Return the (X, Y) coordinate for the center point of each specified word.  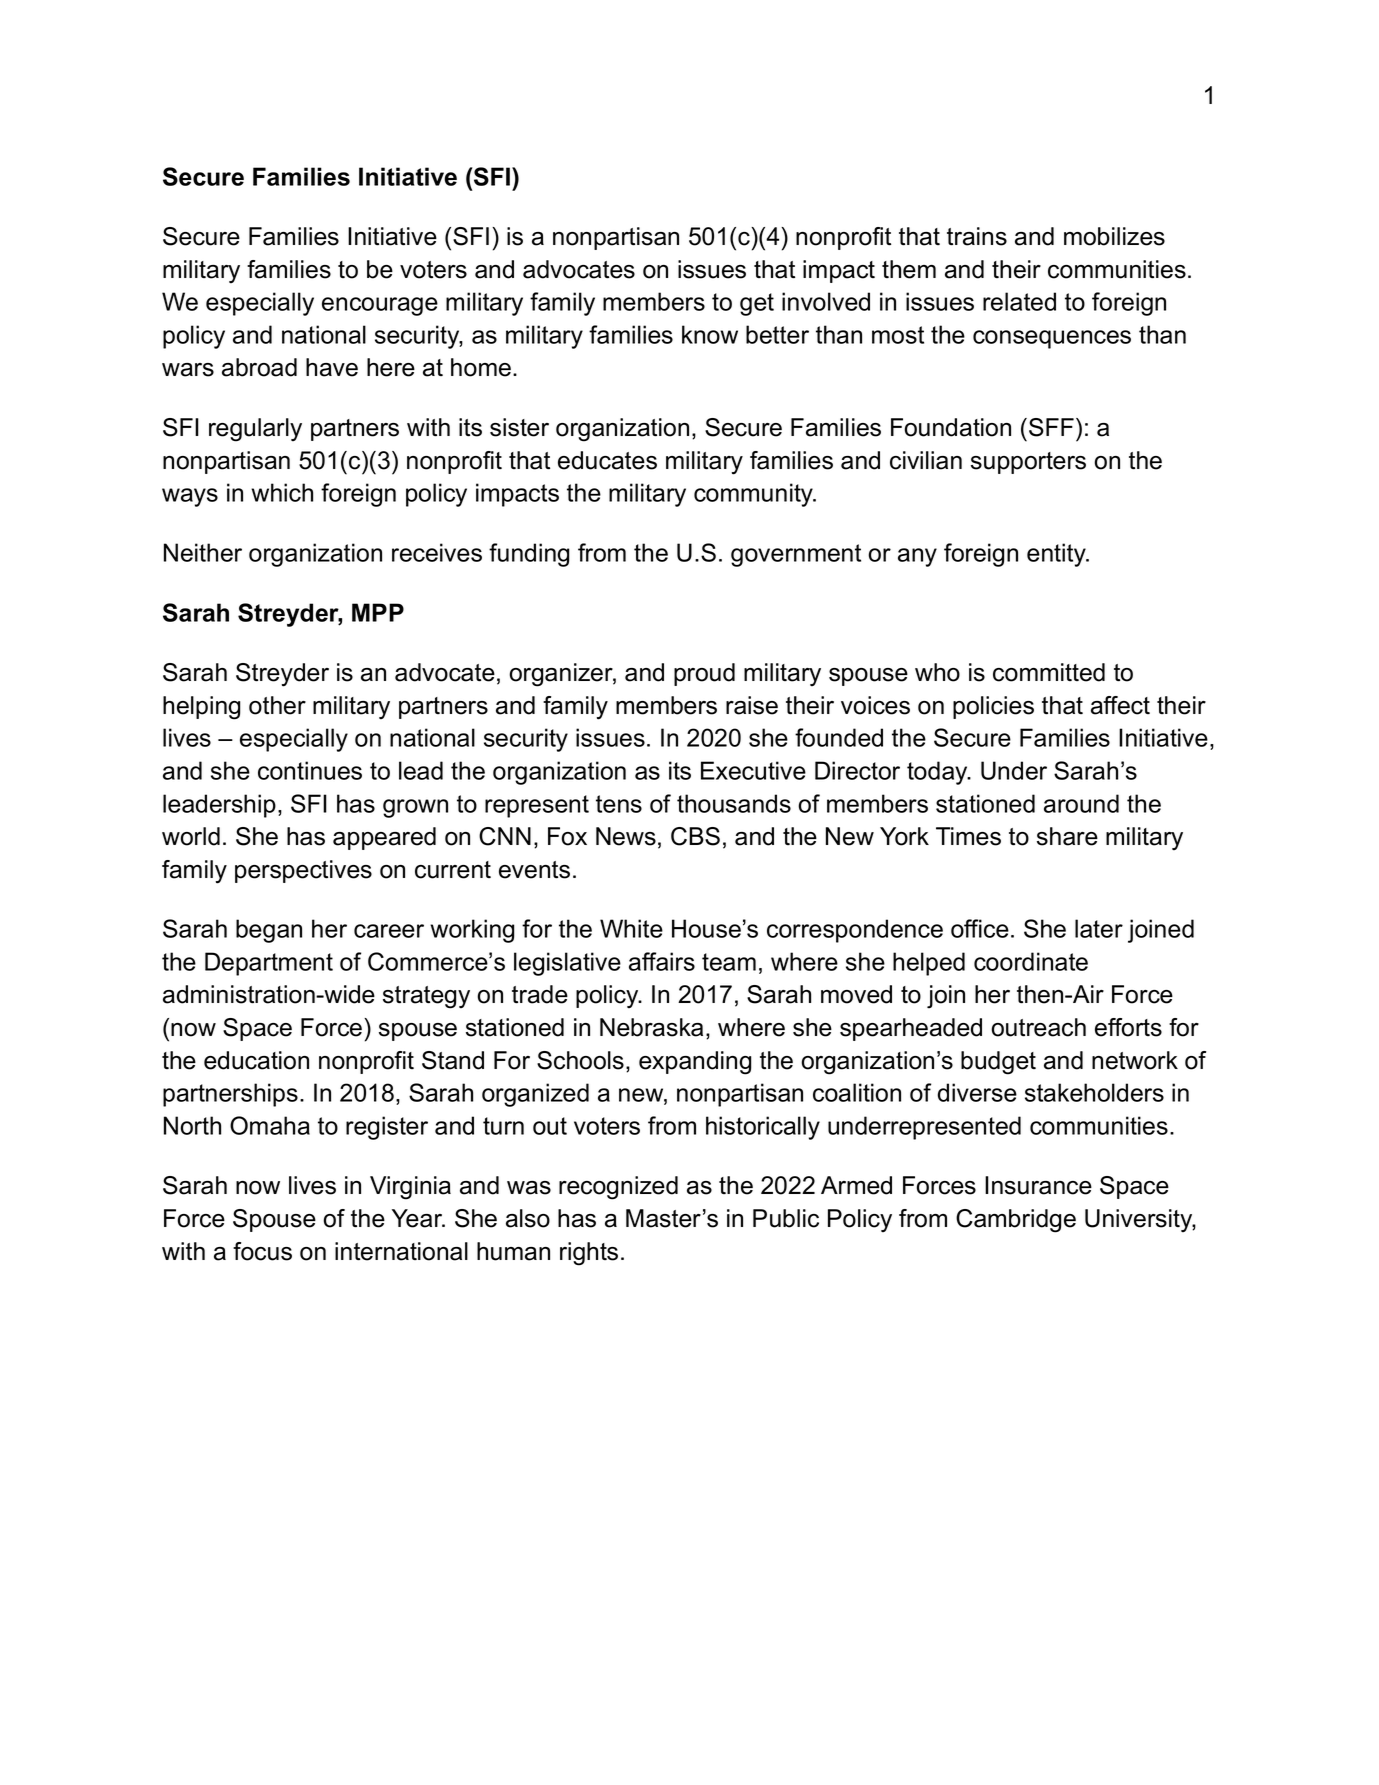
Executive (753, 770)
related (1019, 301)
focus (262, 1251)
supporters (1028, 463)
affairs (662, 961)
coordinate (1031, 961)
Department (269, 964)
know (710, 334)
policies (993, 707)
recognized (618, 1188)
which (282, 492)
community (755, 495)
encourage (380, 306)
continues (310, 770)
